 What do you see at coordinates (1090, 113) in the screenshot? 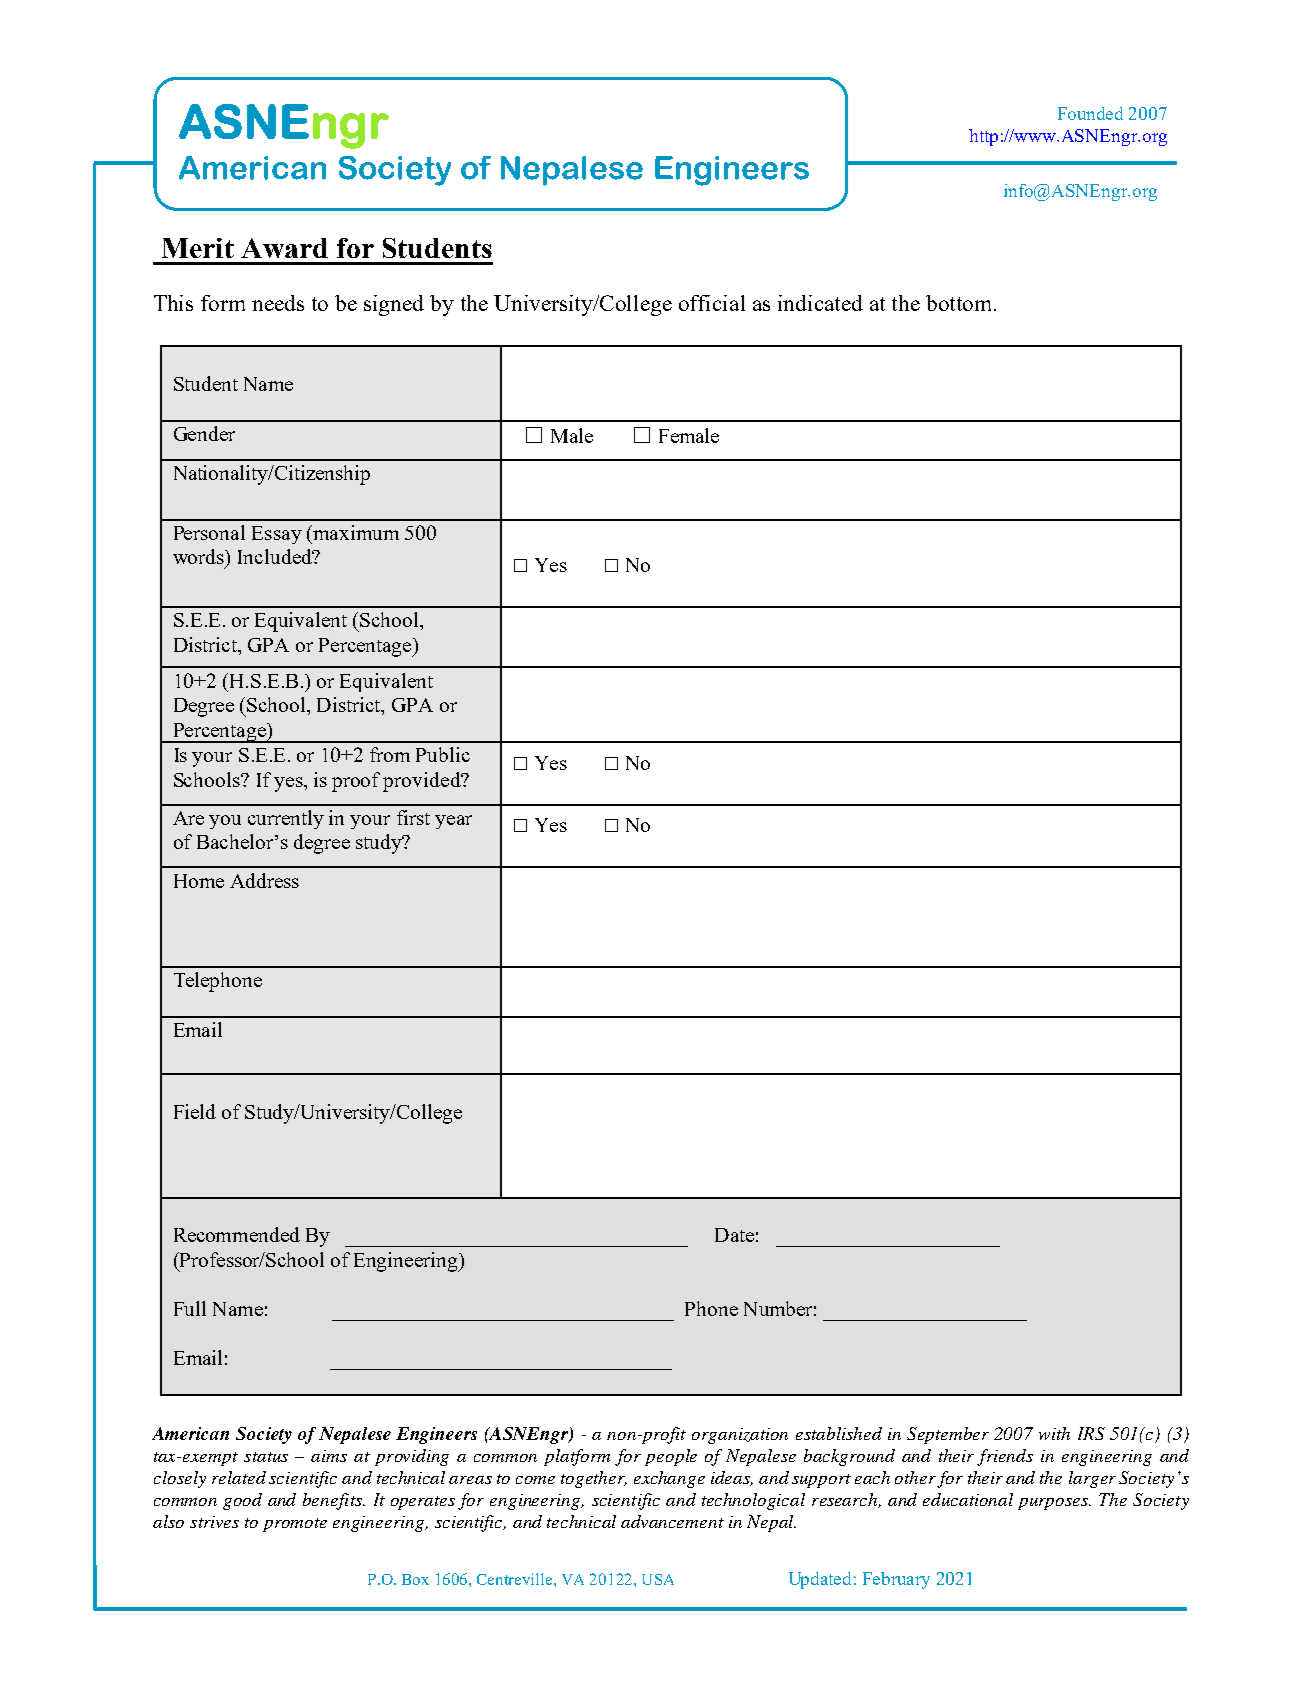
I see `Founded` at bounding box center [1090, 113].
